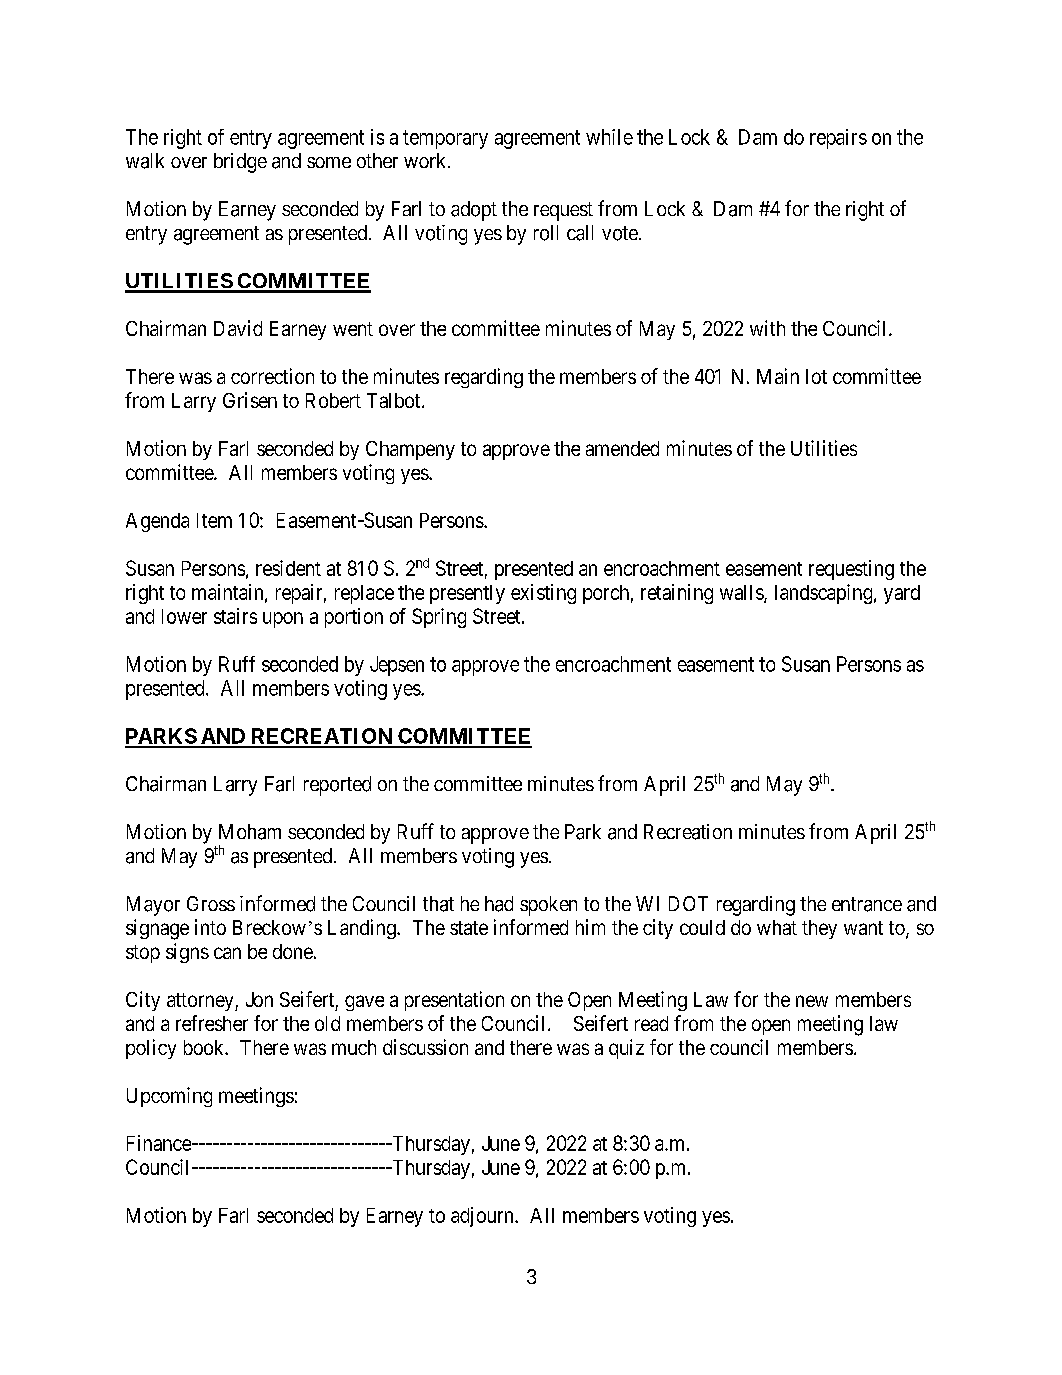 This screenshot has width=1062, height=1375. What do you see at coordinates (742, 593) in the screenshot?
I see `walls` at bounding box center [742, 593].
